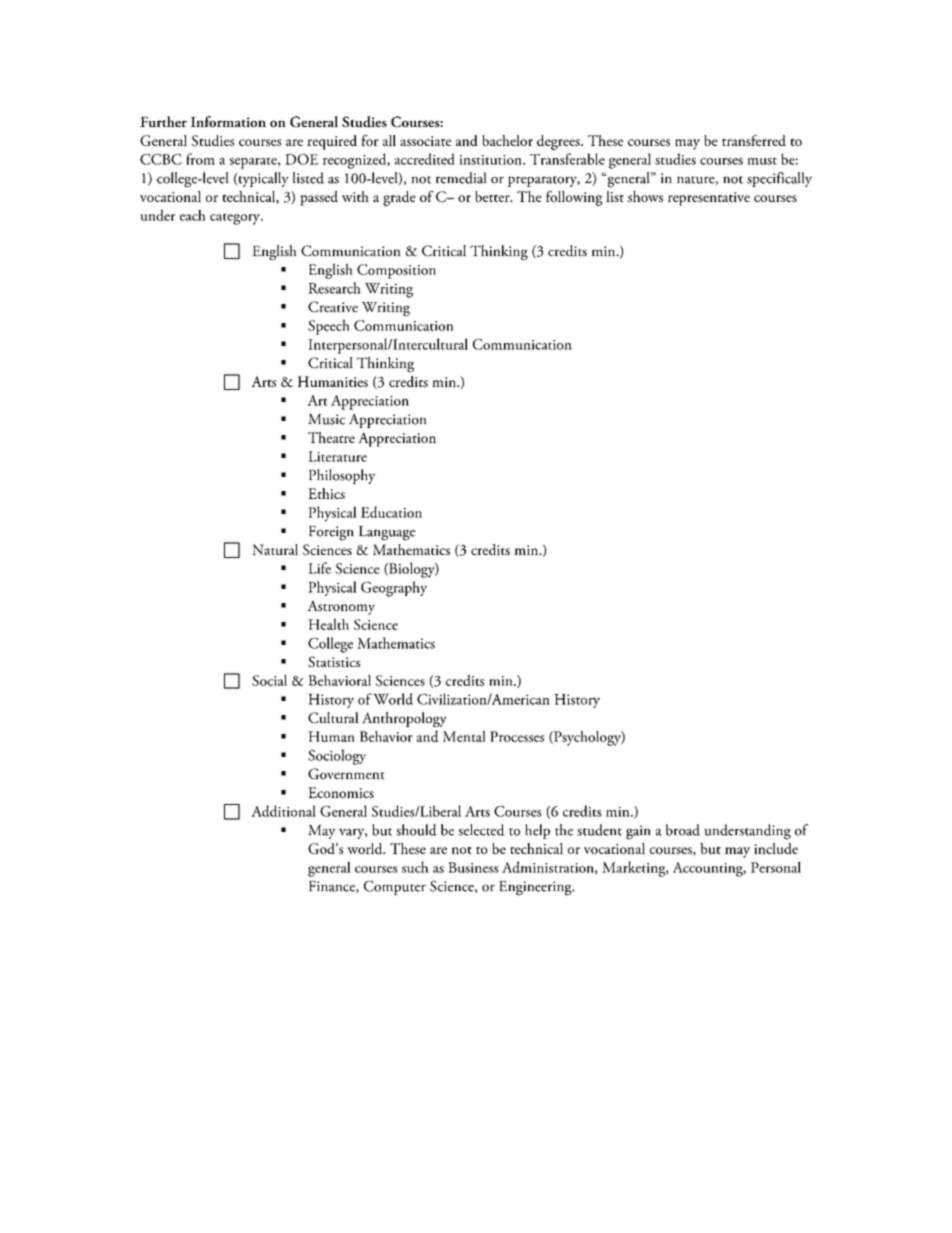 The height and width of the page is (1233, 952). Describe the element at coordinates (464, 736) in the page. I see `Mental` at that location.
